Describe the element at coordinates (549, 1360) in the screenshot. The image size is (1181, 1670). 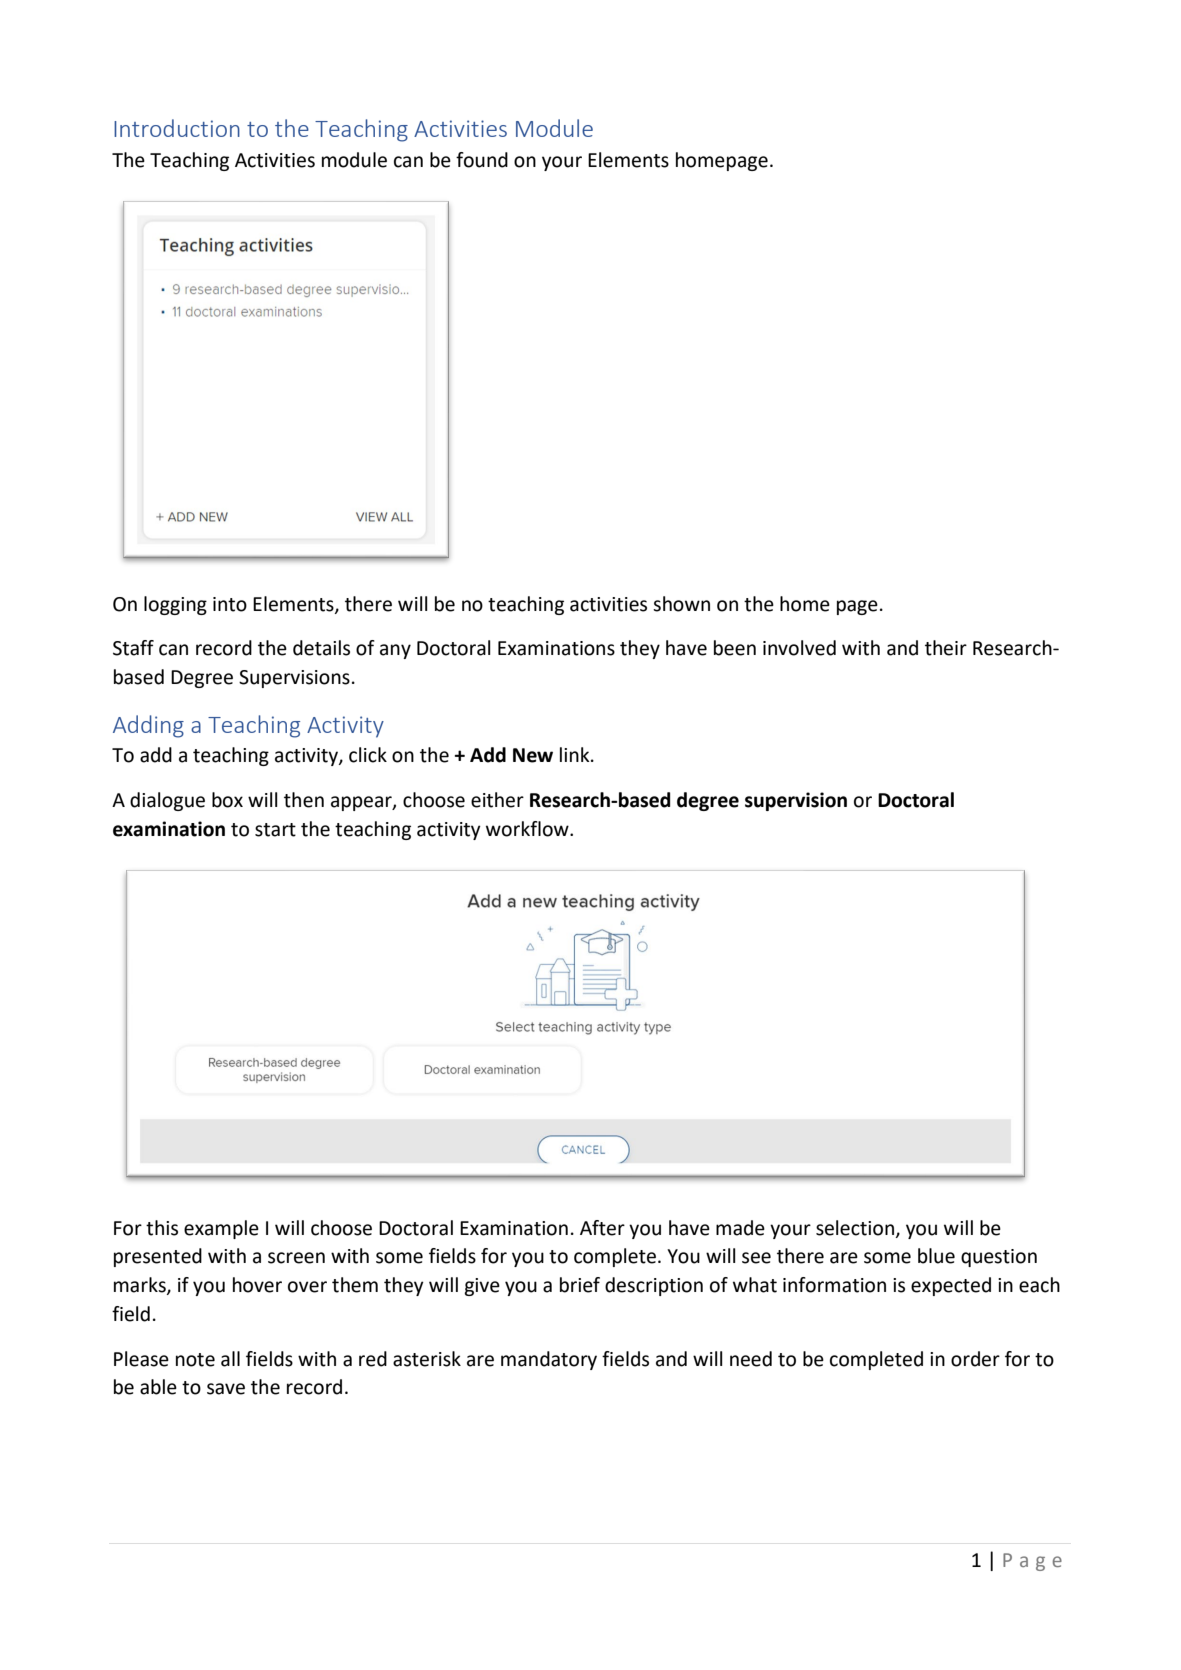
I see `mandatory` at that location.
